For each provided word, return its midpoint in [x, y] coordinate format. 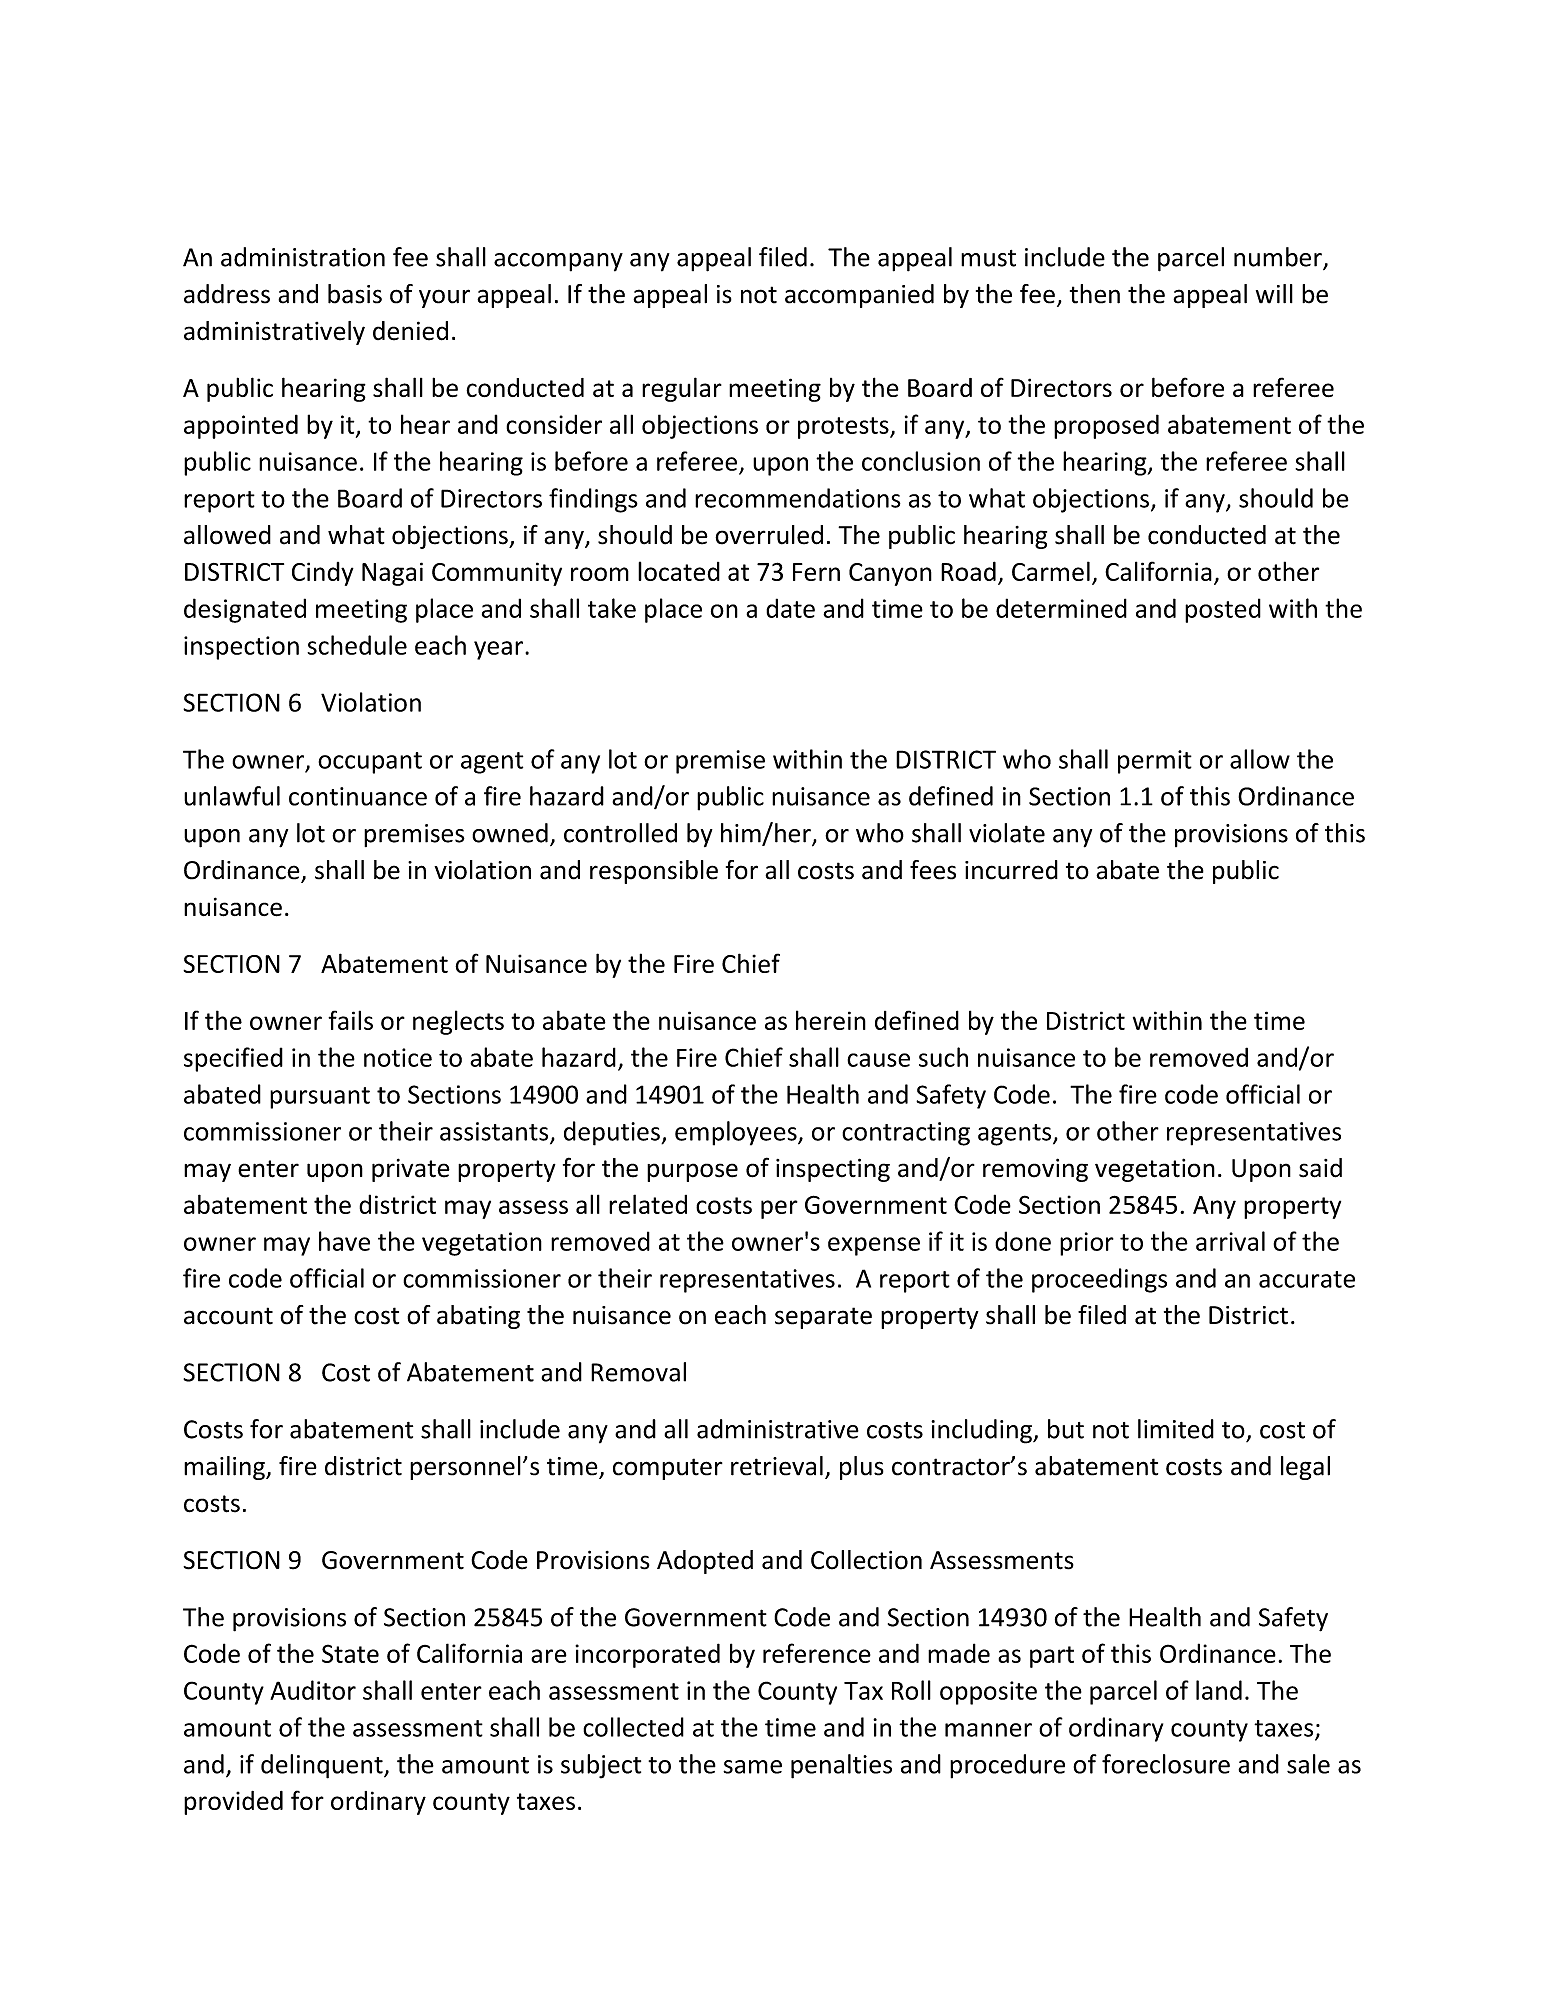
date [790, 608]
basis [355, 294]
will [1274, 294]
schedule [357, 645]
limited [1176, 1429]
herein [831, 1020]
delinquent [323, 1766]
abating [478, 1317]
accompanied [859, 296]
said [1320, 1168]
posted [1223, 610]
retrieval [777, 1466]
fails [350, 1020]
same [752, 1767]
